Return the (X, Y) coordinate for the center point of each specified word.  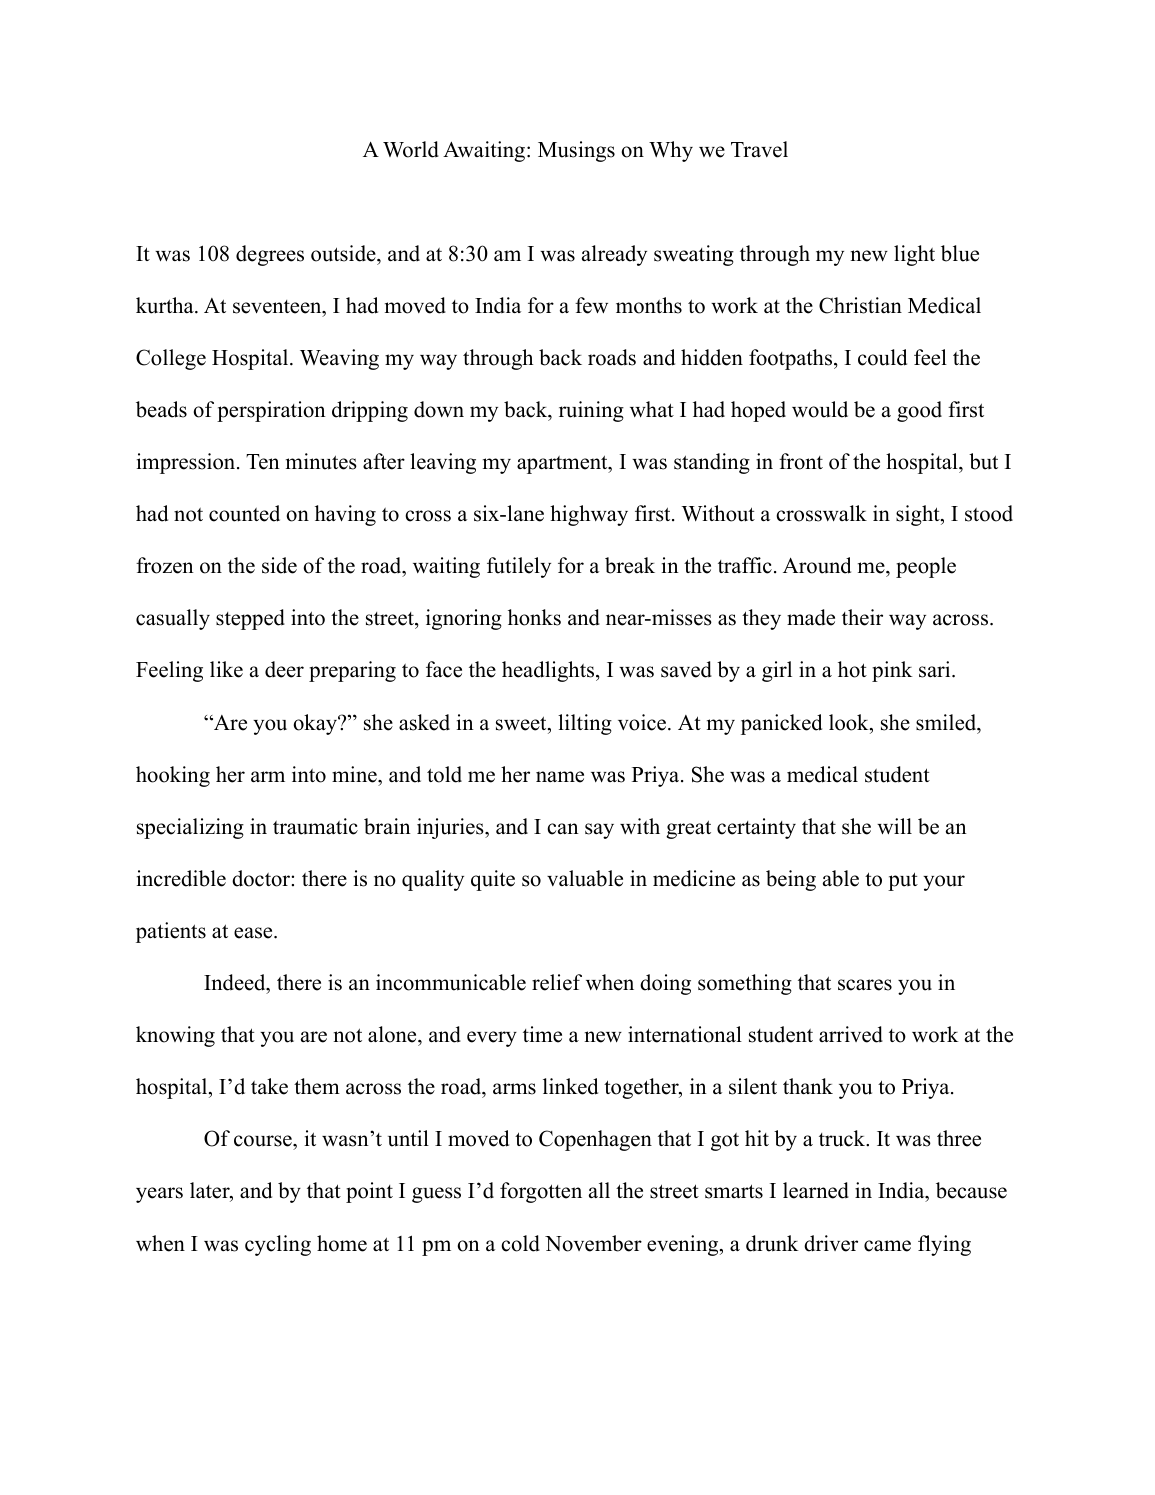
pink (892, 671)
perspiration (271, 411)
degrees (270, 255)
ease (254, 933)
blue (960, 253)
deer (284, 669)
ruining (591, 411)
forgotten (541, 1192)
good (919, 411)
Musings (576, 151)
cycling (278, 1245)
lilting (585, 724)
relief (557, 982)
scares (865, 985)
